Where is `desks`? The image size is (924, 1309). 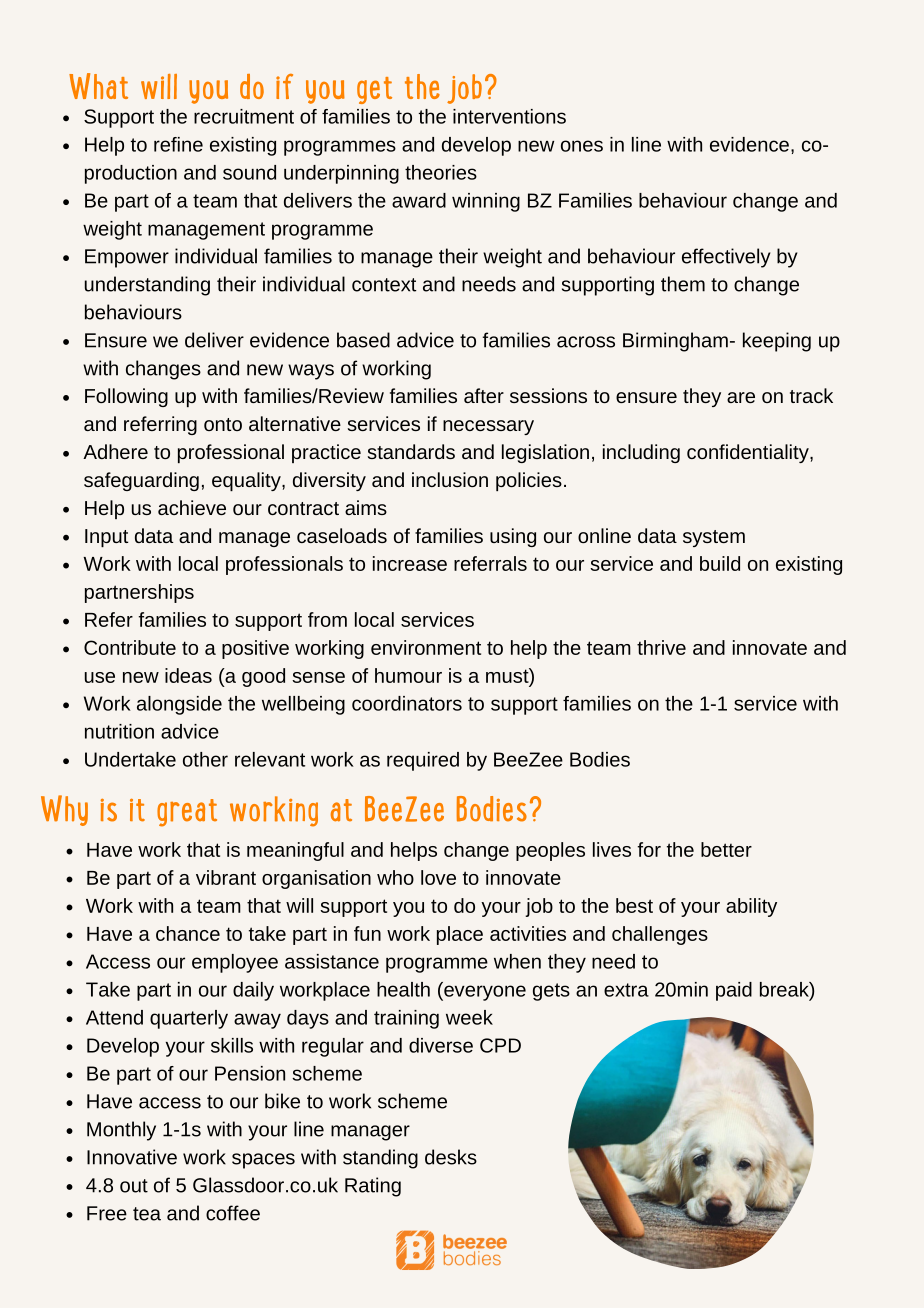 desks is located at coordinates (451, 1157).
